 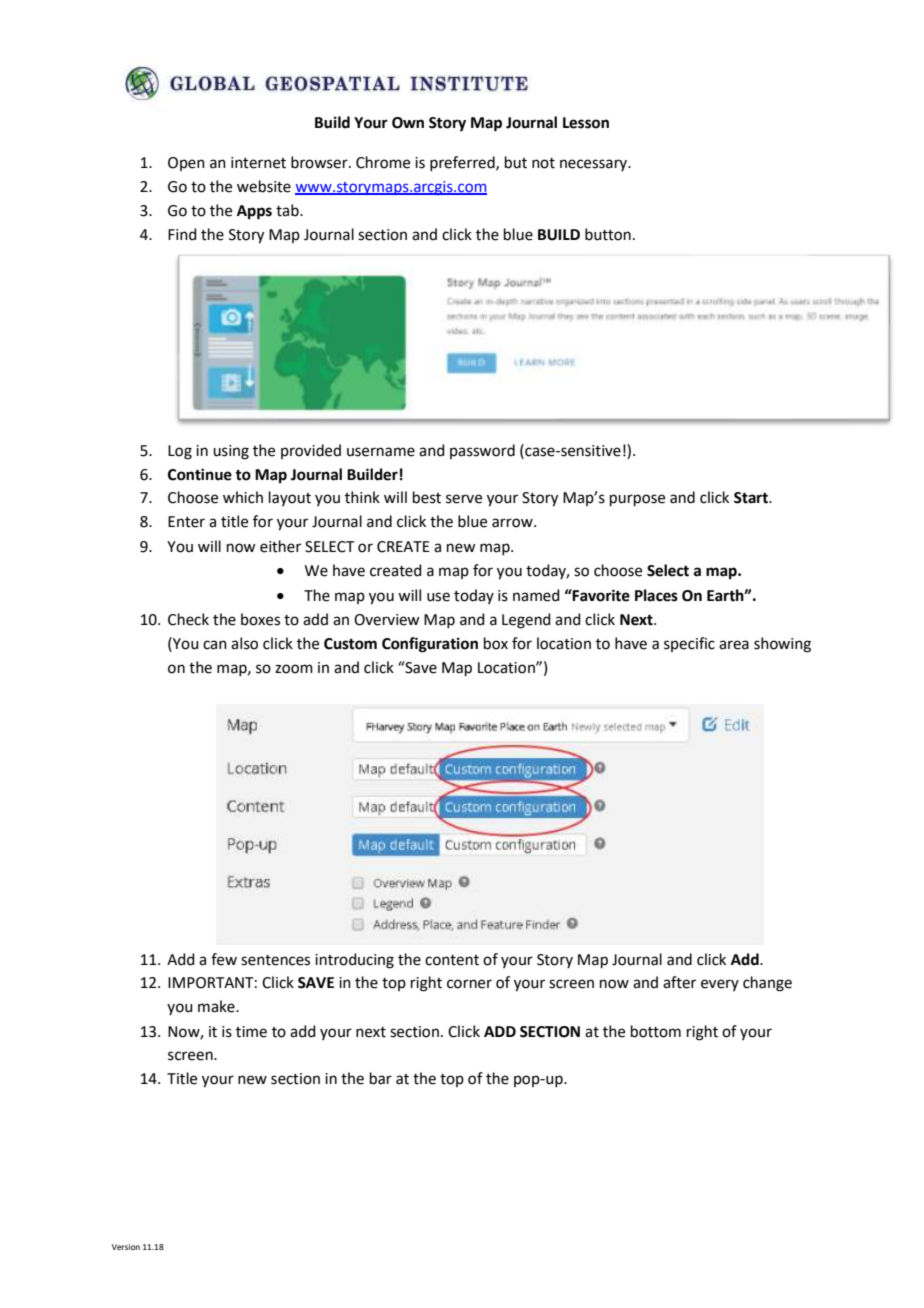 What do you see at coordinates (464, 499) in the screenshot?
I see `serve` at bounding box center [464, 499].
